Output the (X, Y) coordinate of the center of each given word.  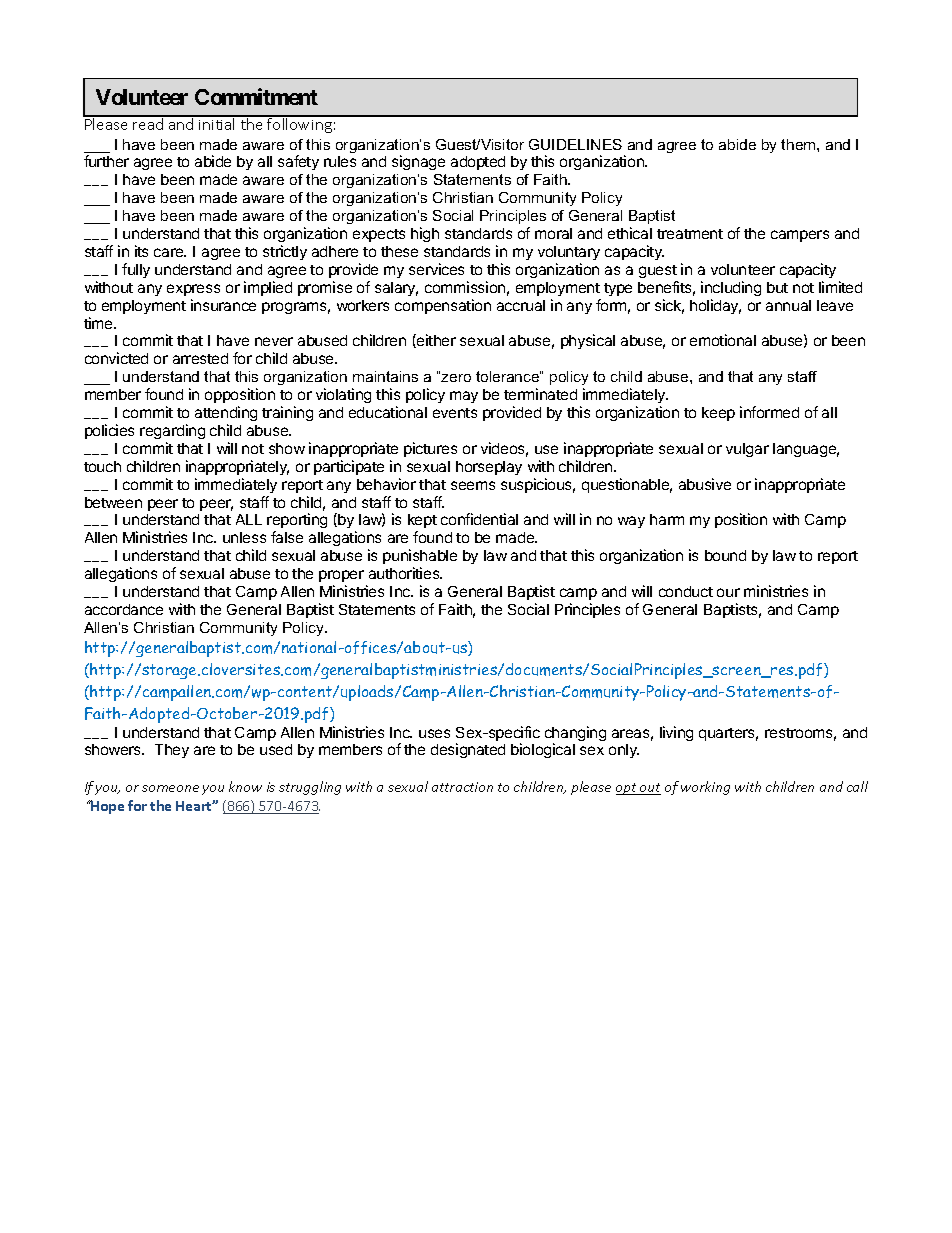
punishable (420, 558)
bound (725, 555)
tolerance (508, 376)
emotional (723, 340)
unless (244, 537)
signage (418, 162)
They (172, 751)
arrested (200, 358)
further (106, 161)
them (799, 144)
